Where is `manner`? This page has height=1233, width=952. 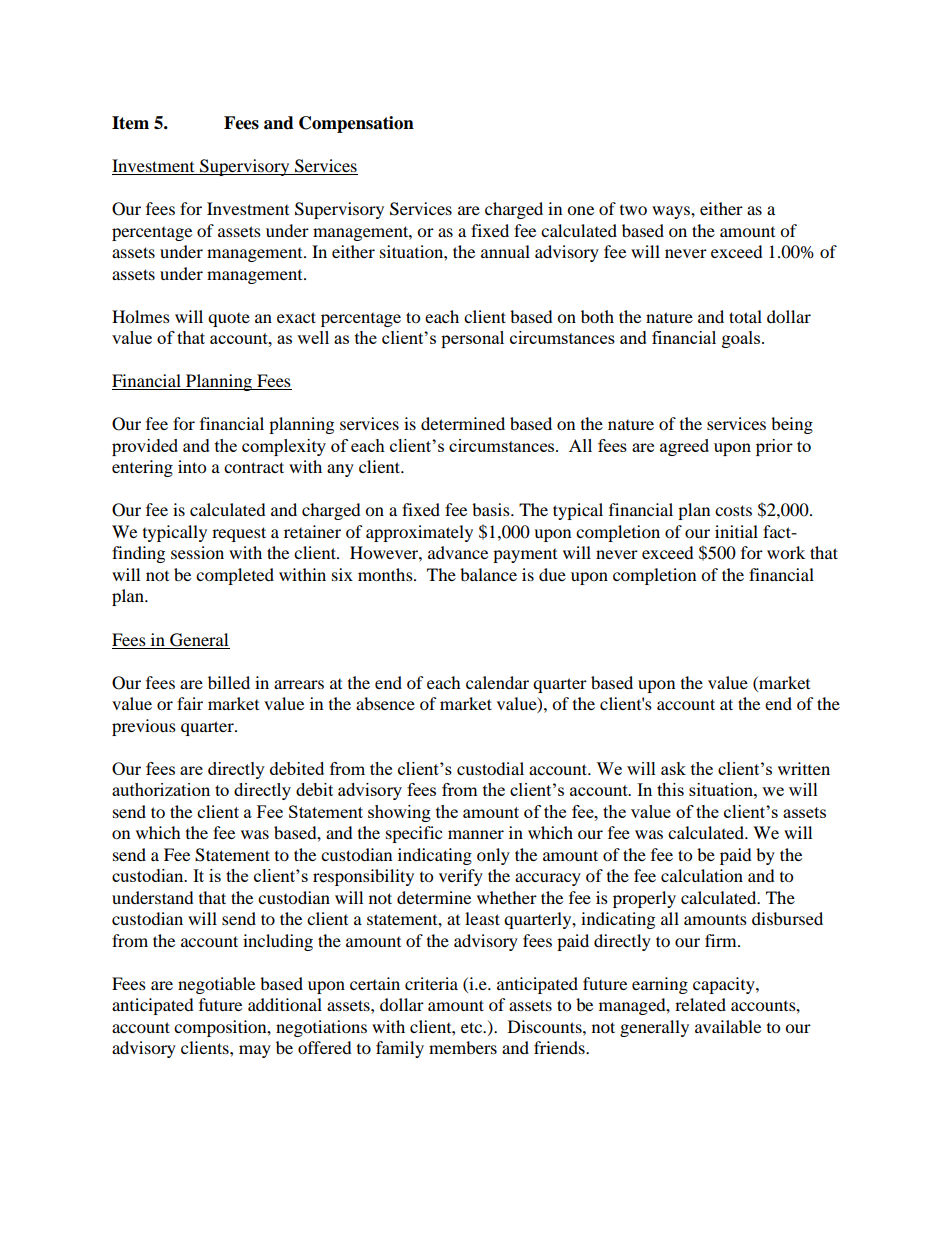
manner is located at coordinates (476, 834).
